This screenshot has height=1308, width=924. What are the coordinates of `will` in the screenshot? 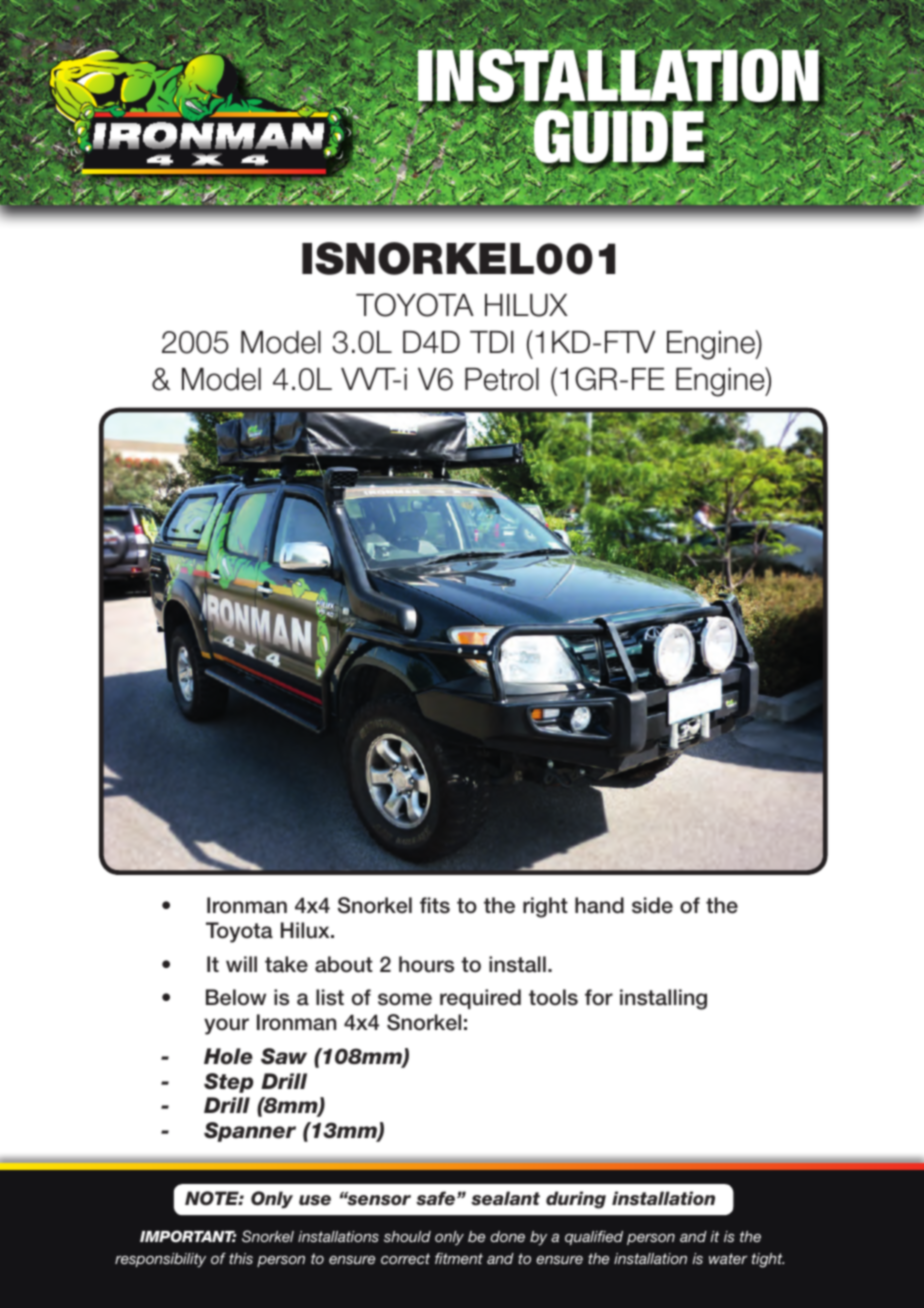 It's located at (241, 964).
